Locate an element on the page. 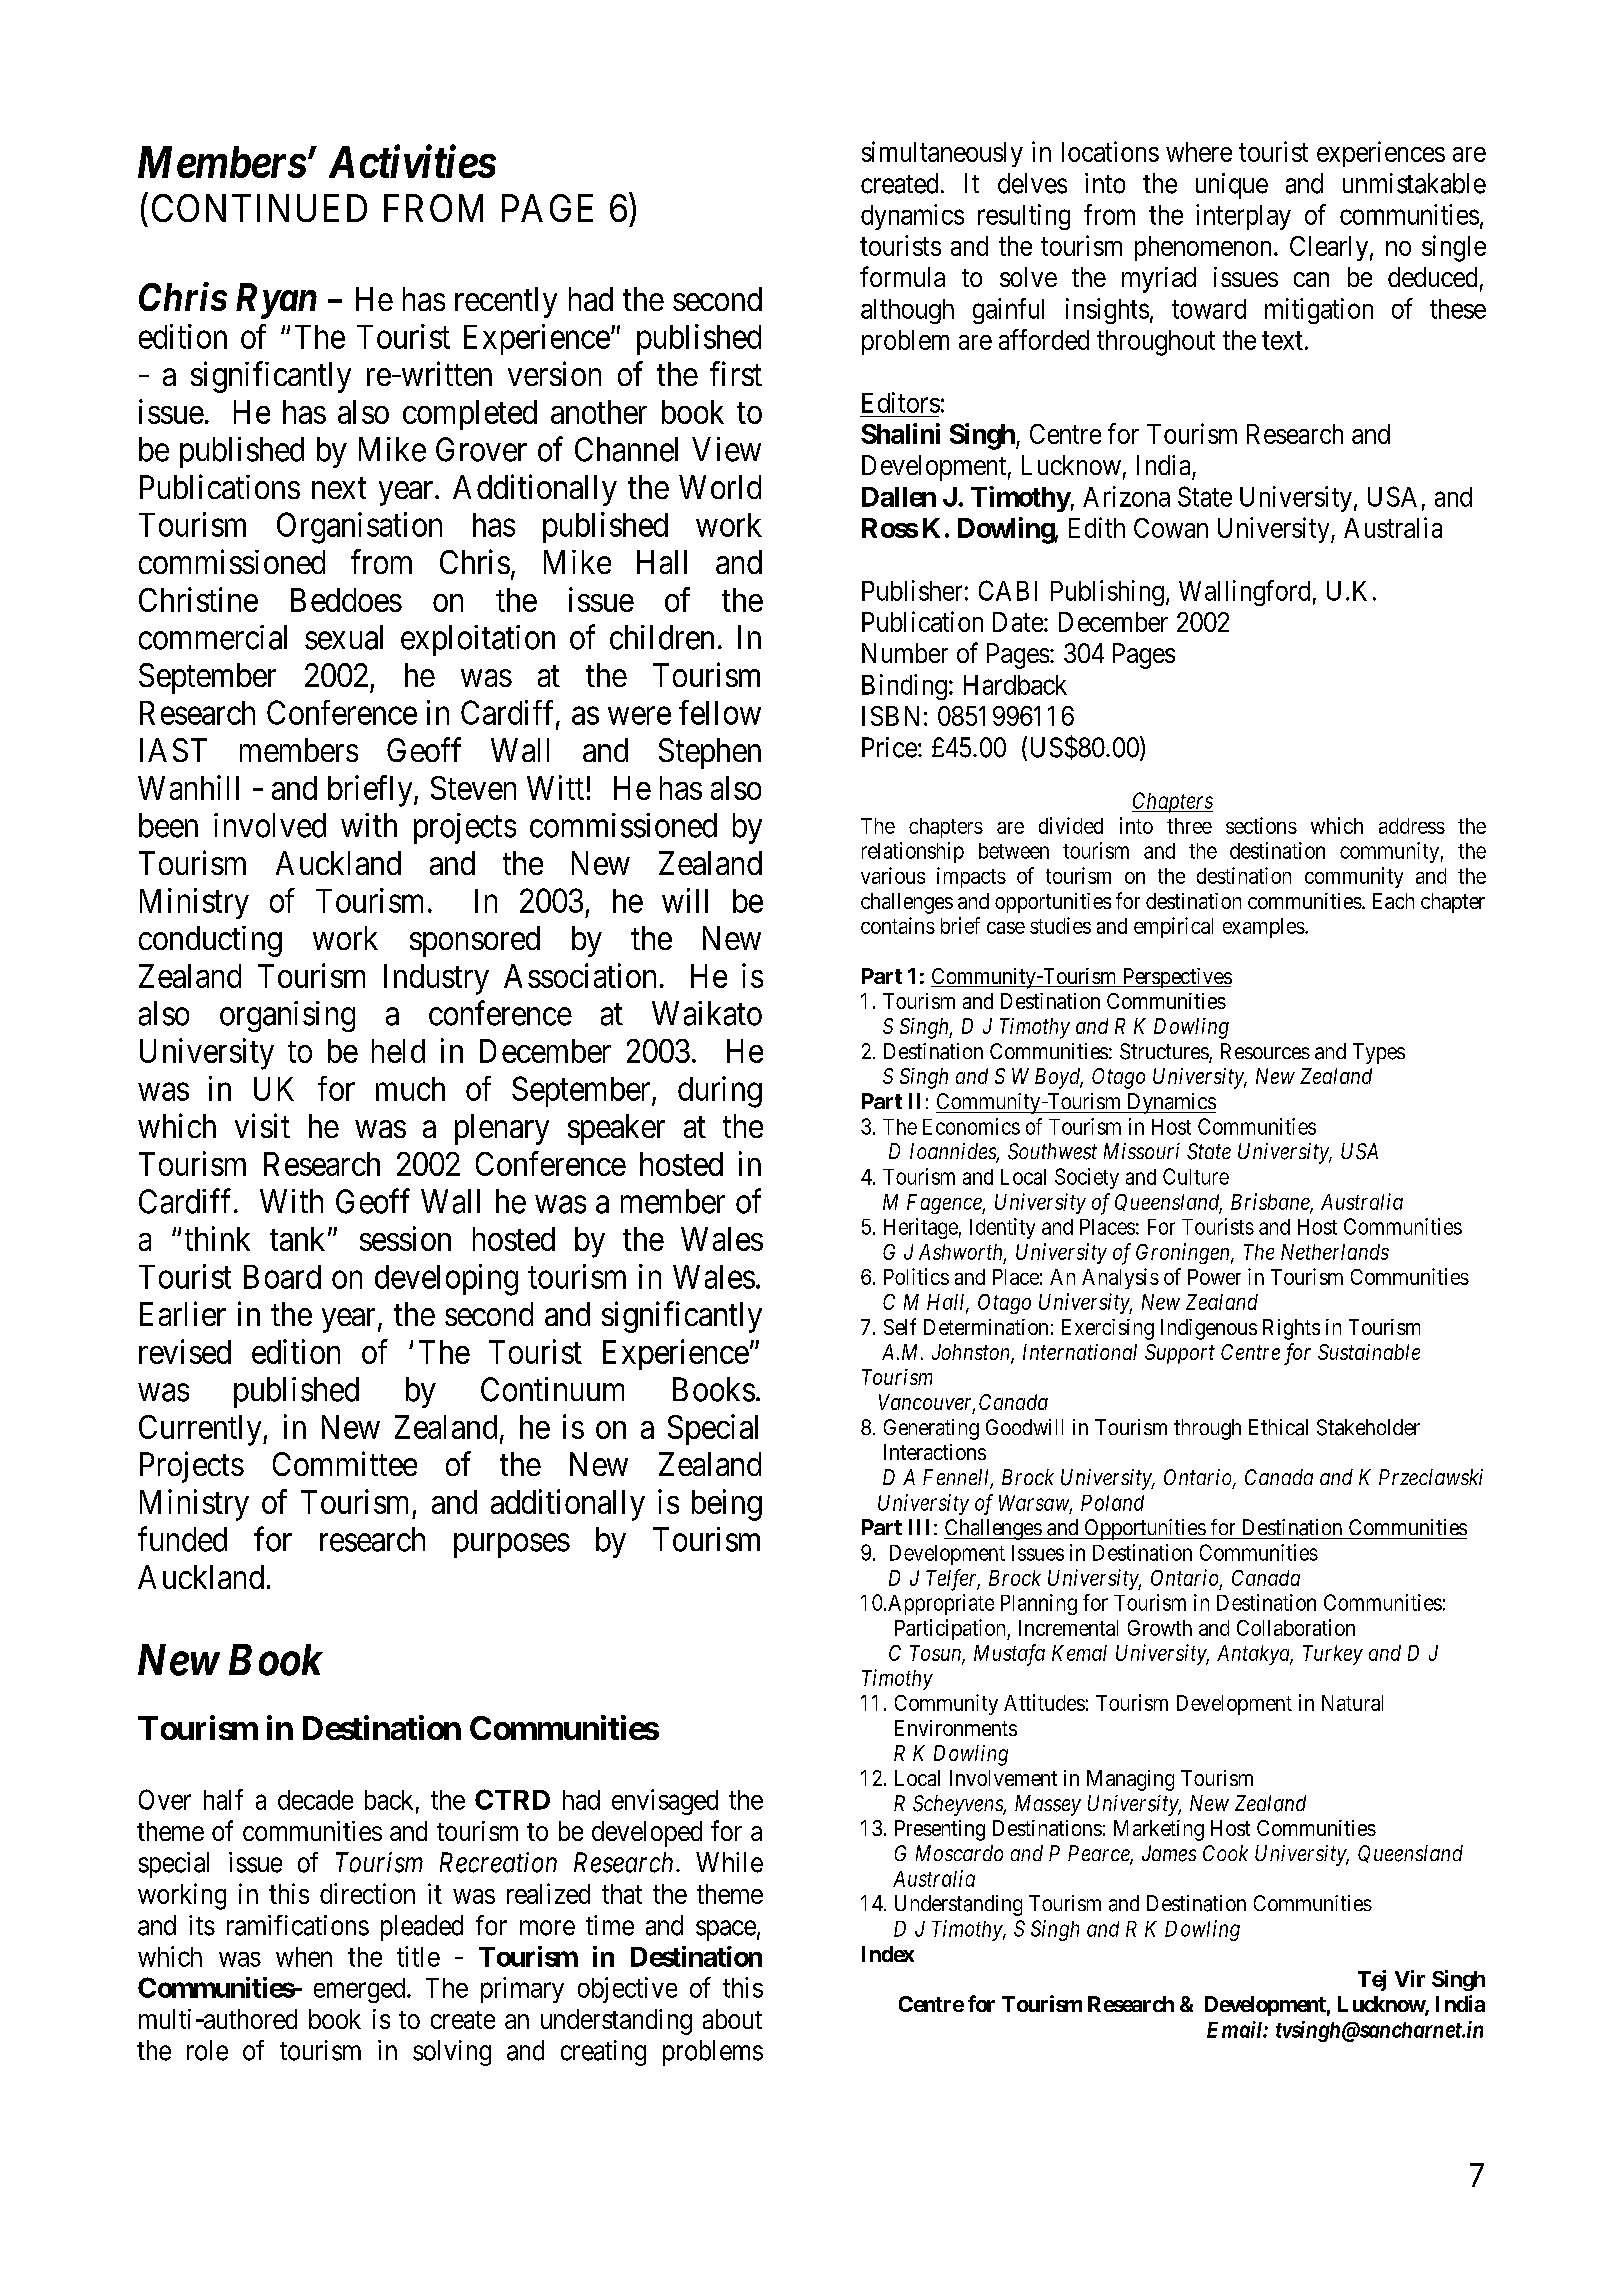 The height and width of the image is (2294, 1621). CONTINUED is located at coordinates (259, 208).
